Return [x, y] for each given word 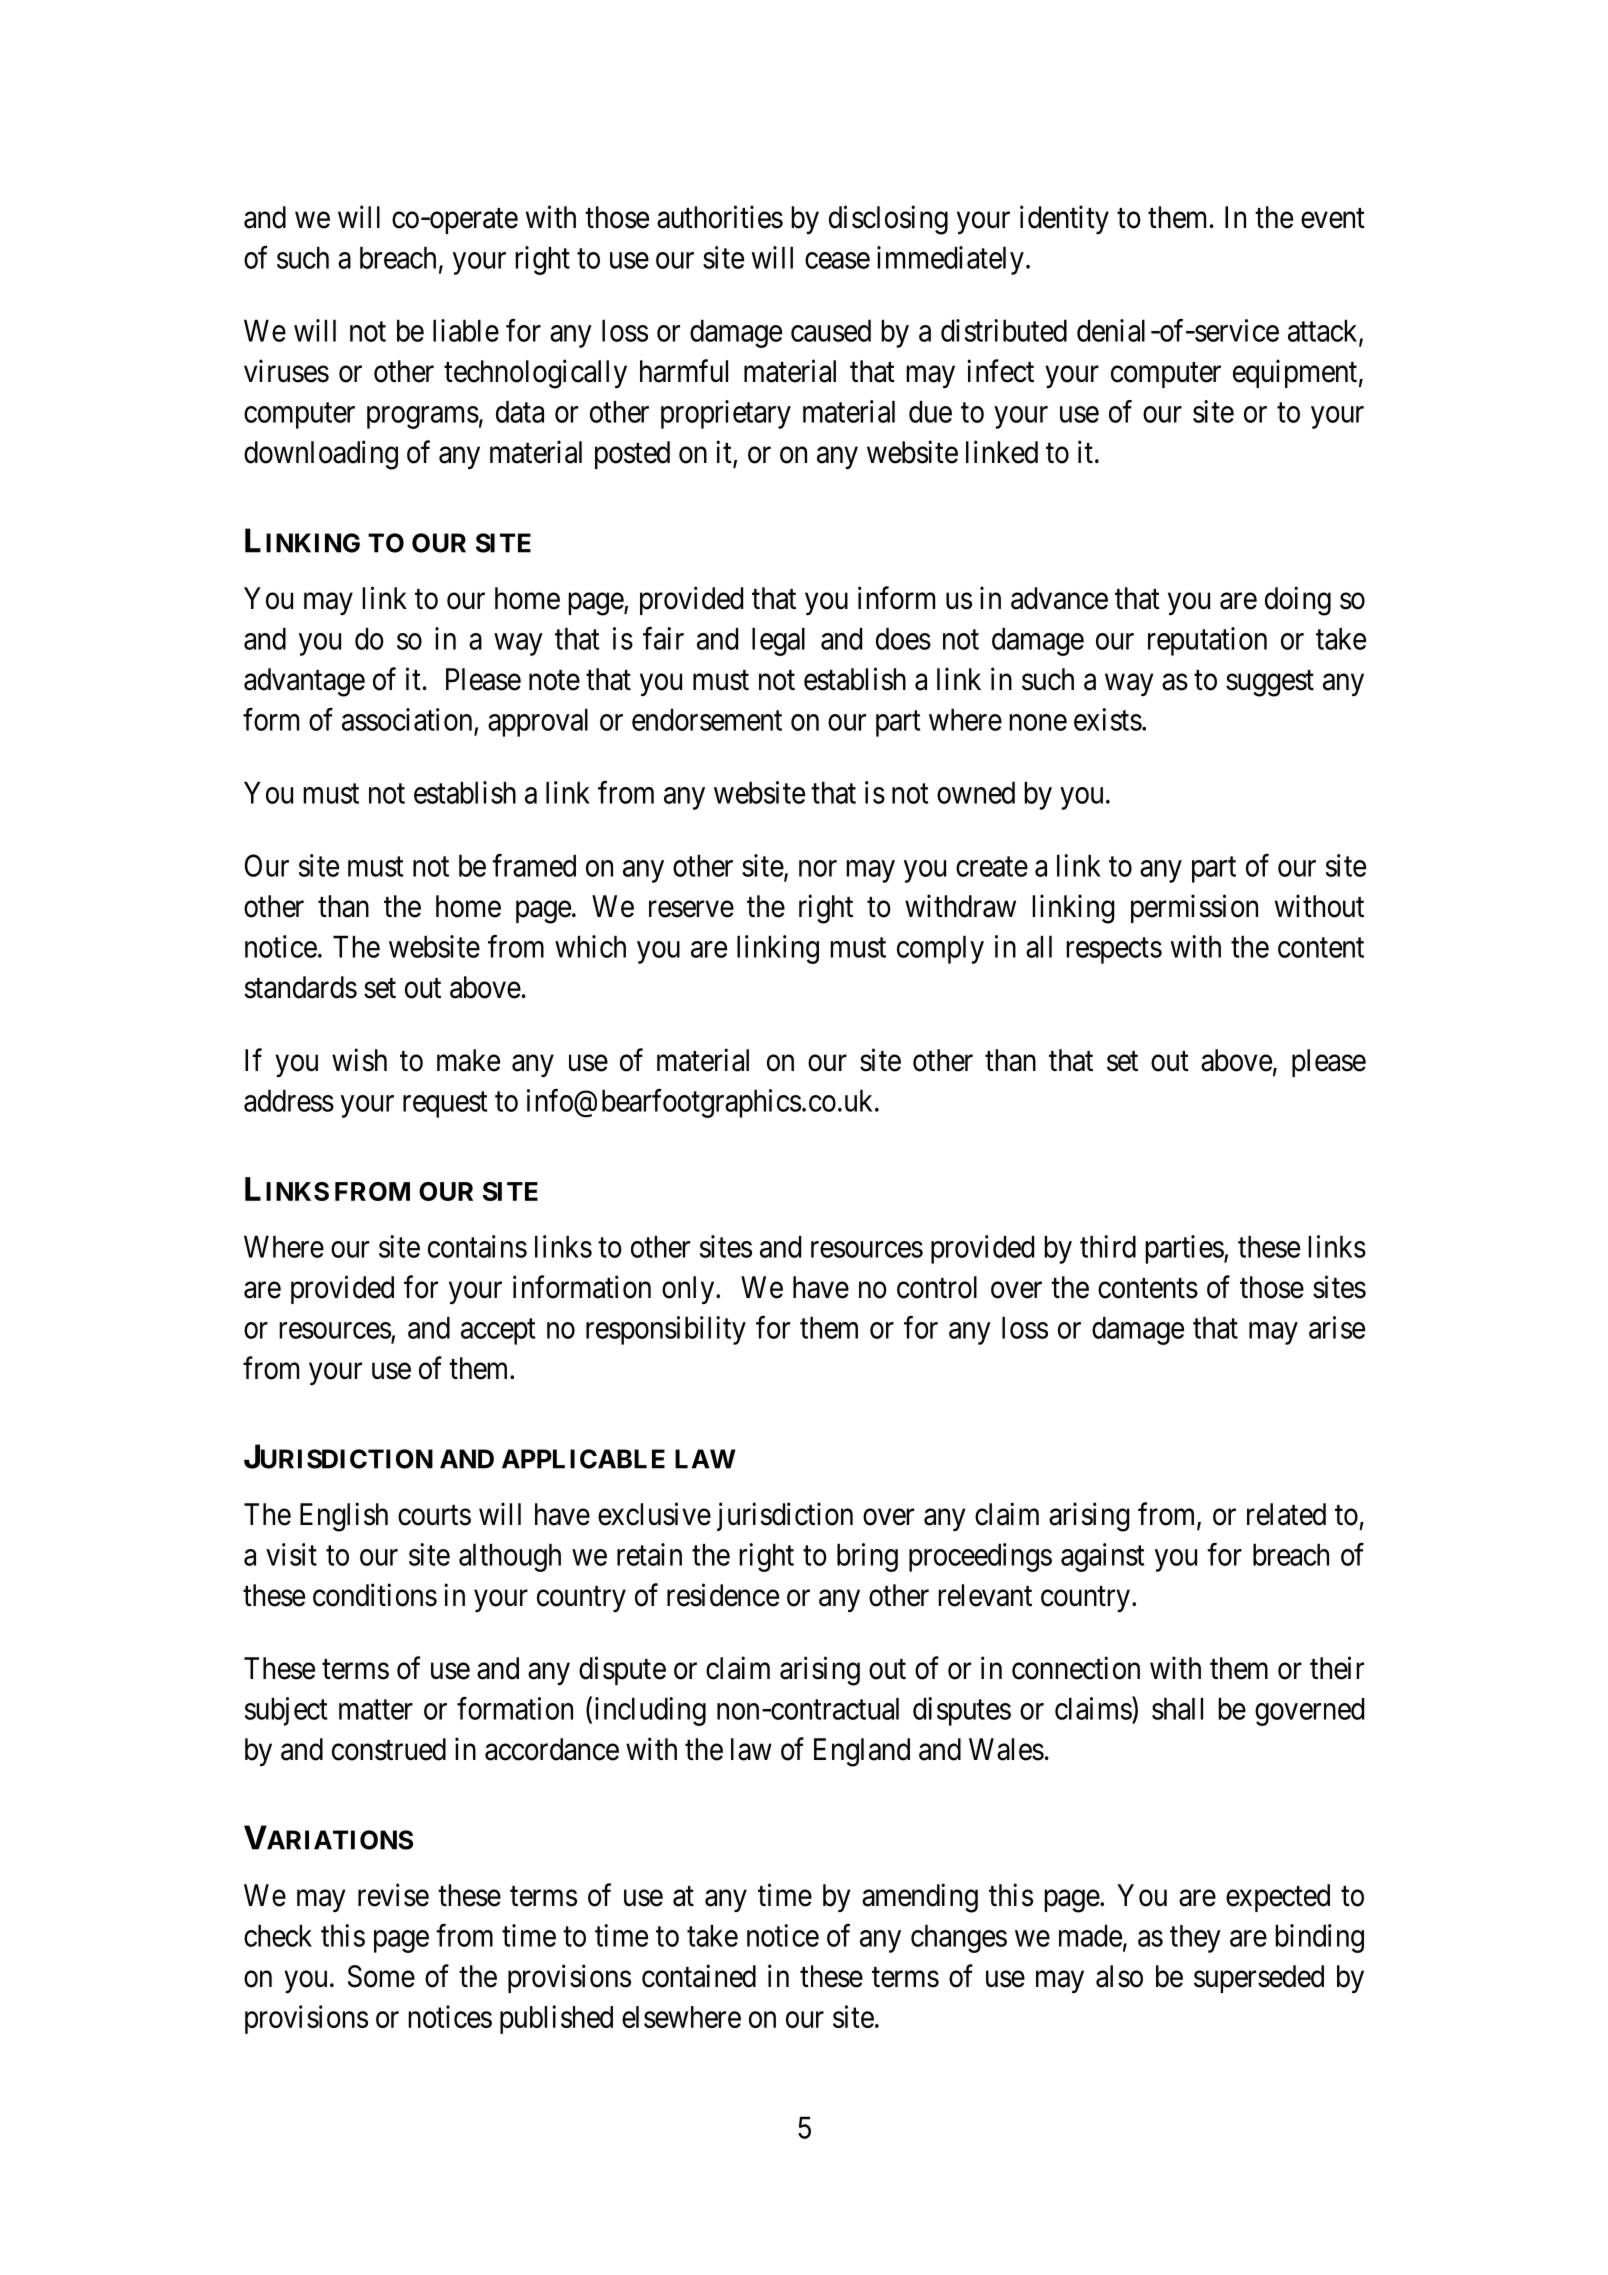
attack [1324, 331]
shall [1177, 1708]
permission [1194, 908]
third [1108, 1246]
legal [778, 641]
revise [393, 1895]
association [407, 719]
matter [376, 1710]
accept [498, 1332]
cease [837, 260]
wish [359, 1060]
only [689, 1290]
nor [818, 868]
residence [723, 1595]
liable [466, 330]
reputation [1207, 641]
